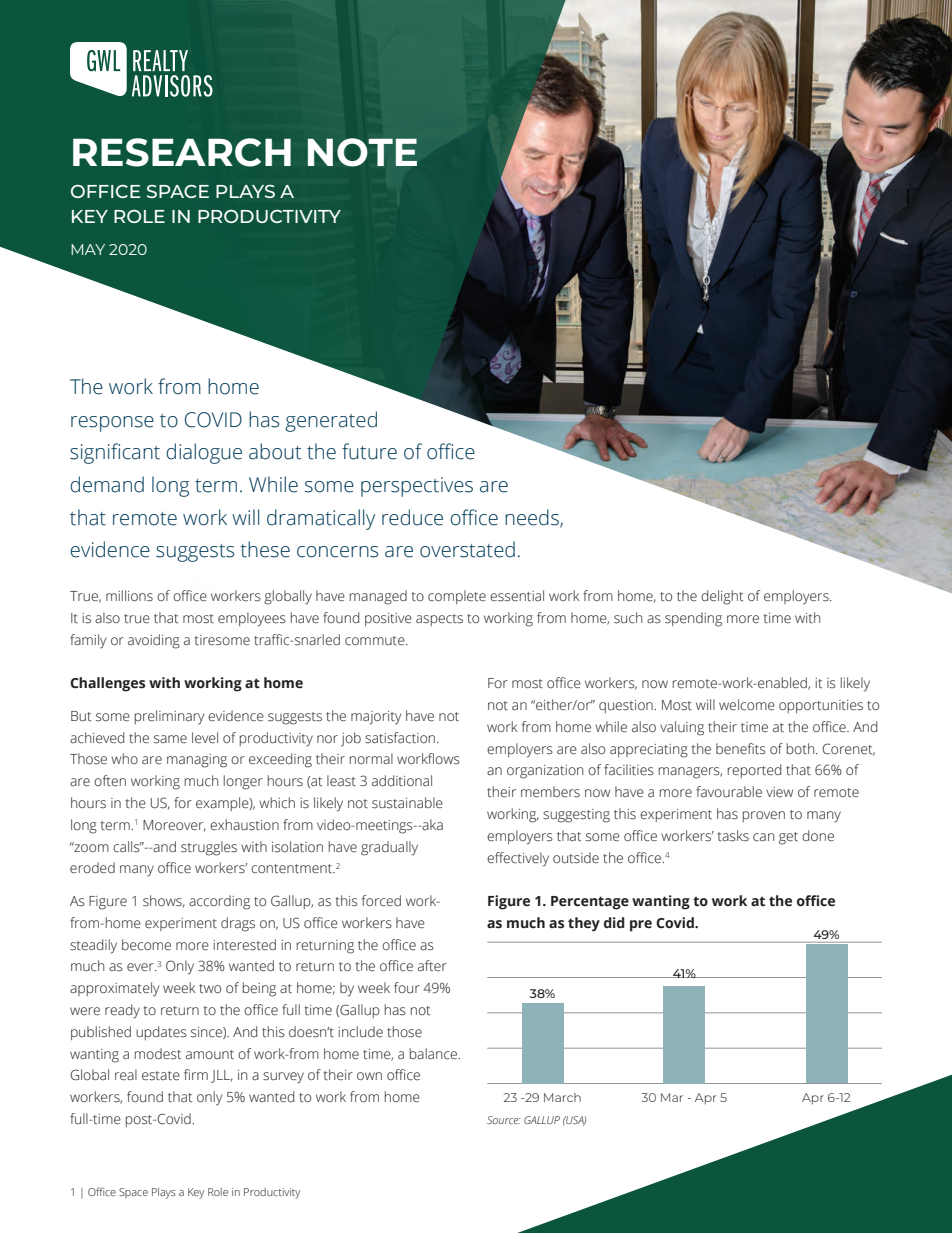 The image size is (952, 1233). Describe the element at coordinates (331, 421) in the screenshot. I see `generated` at that location.
